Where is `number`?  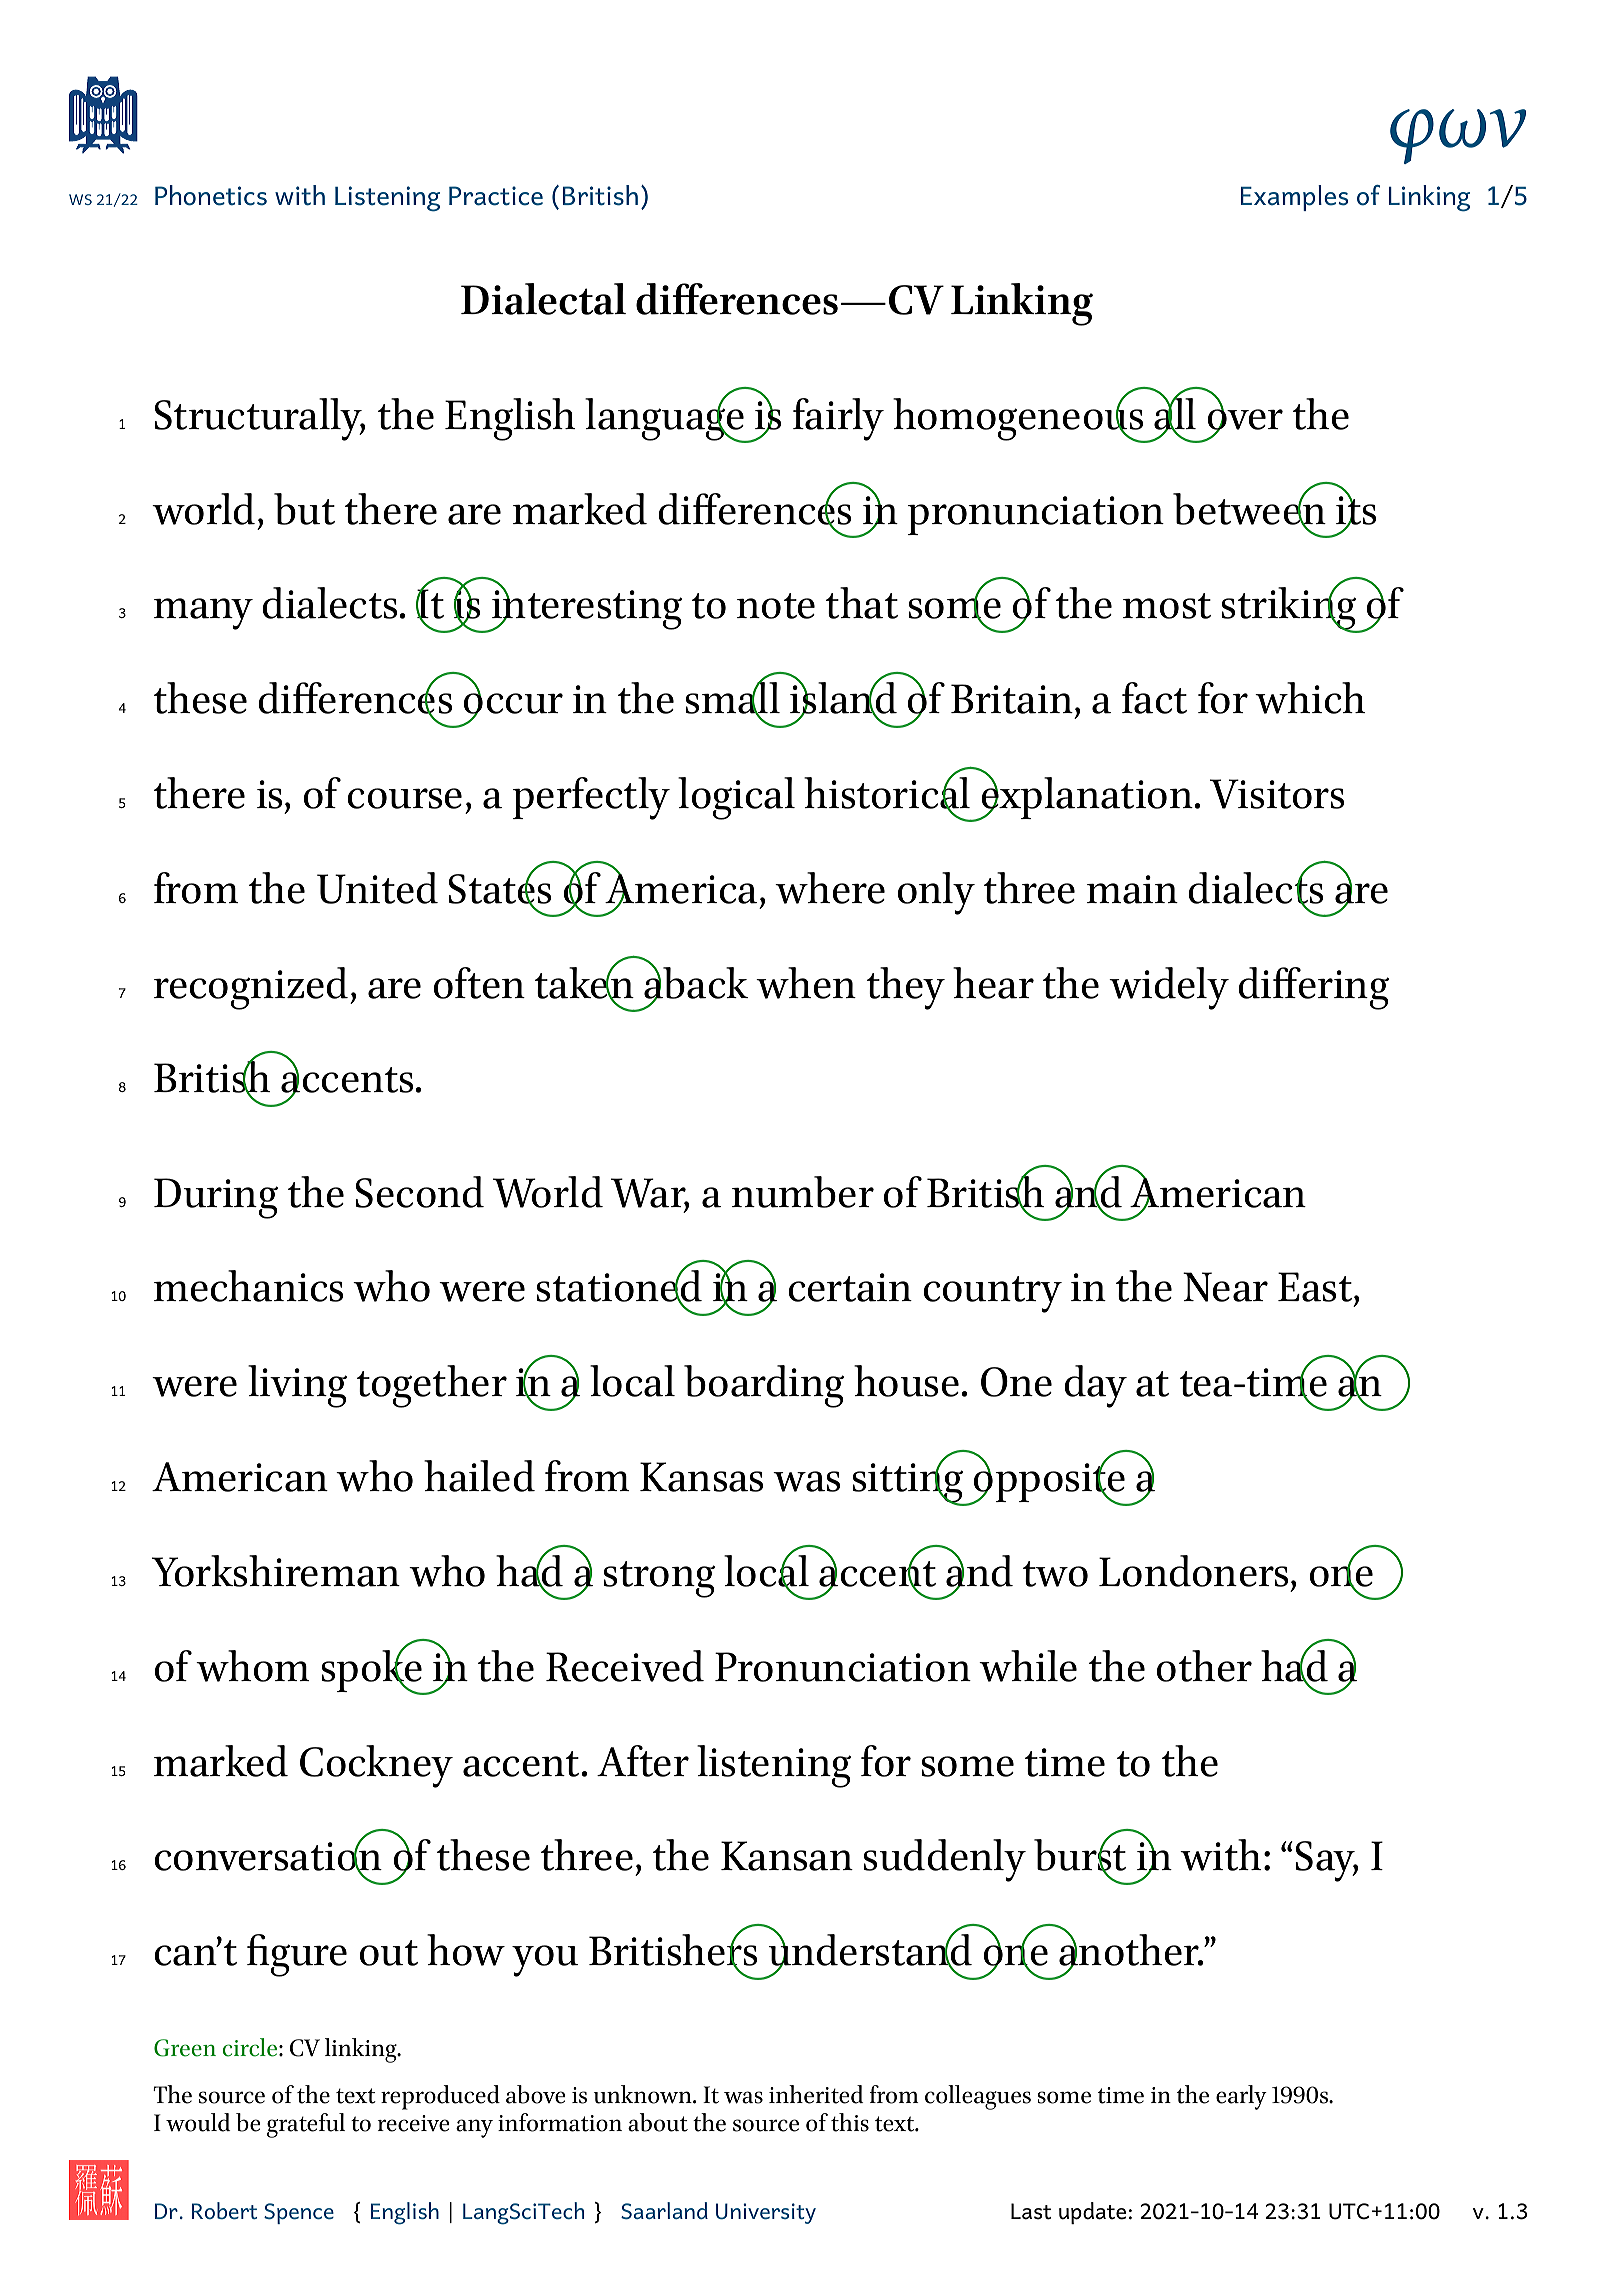
number is located at coordinates (803, 1192).
